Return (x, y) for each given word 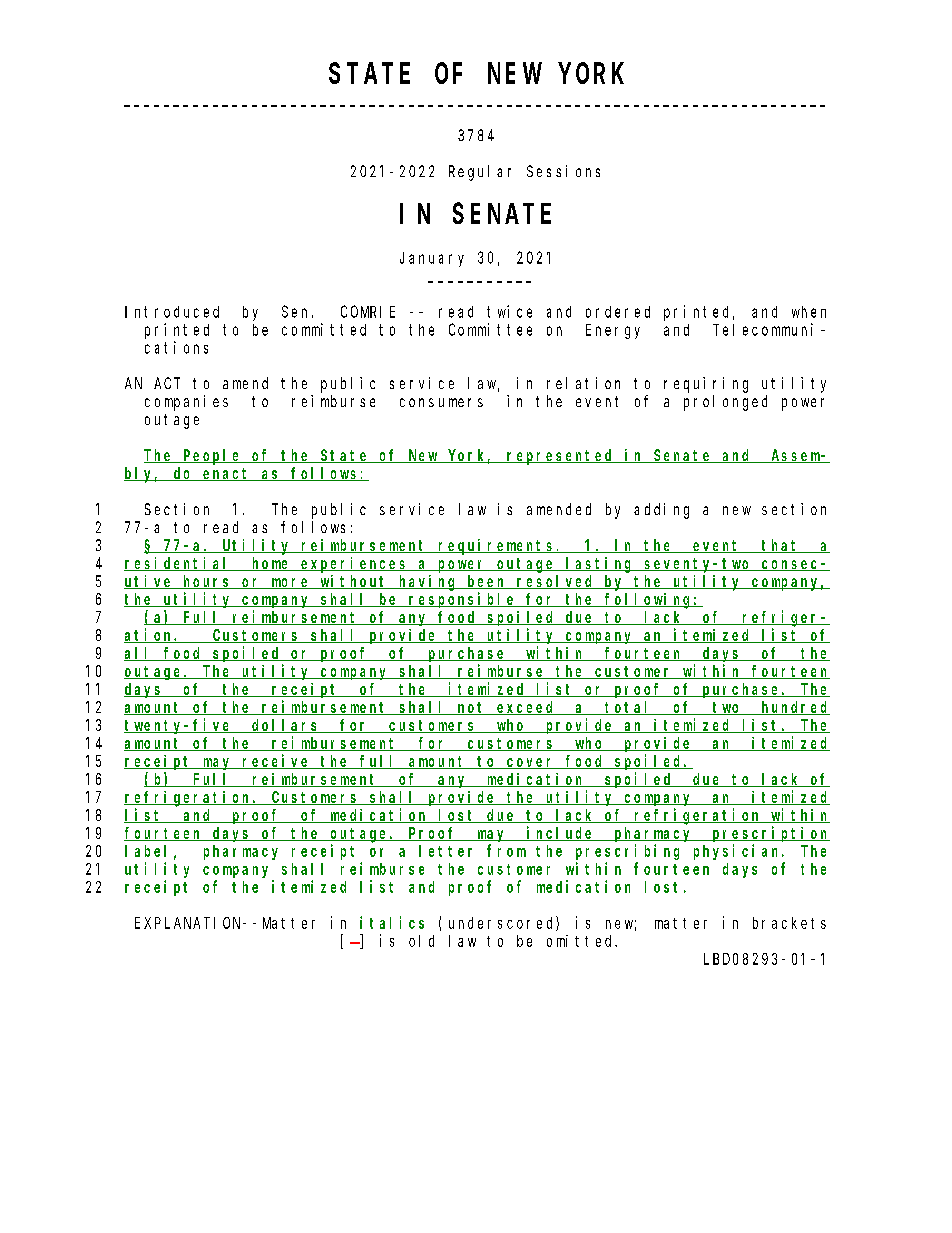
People (213, 457)
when (809, 312)
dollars (286, 726)
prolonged (725, 403)
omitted (582, 941)
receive (276, 761)
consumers (441, 402)
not (472, 708)
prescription (770, 834)
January (432, 259)
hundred (794, 708)
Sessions (563, 171)
